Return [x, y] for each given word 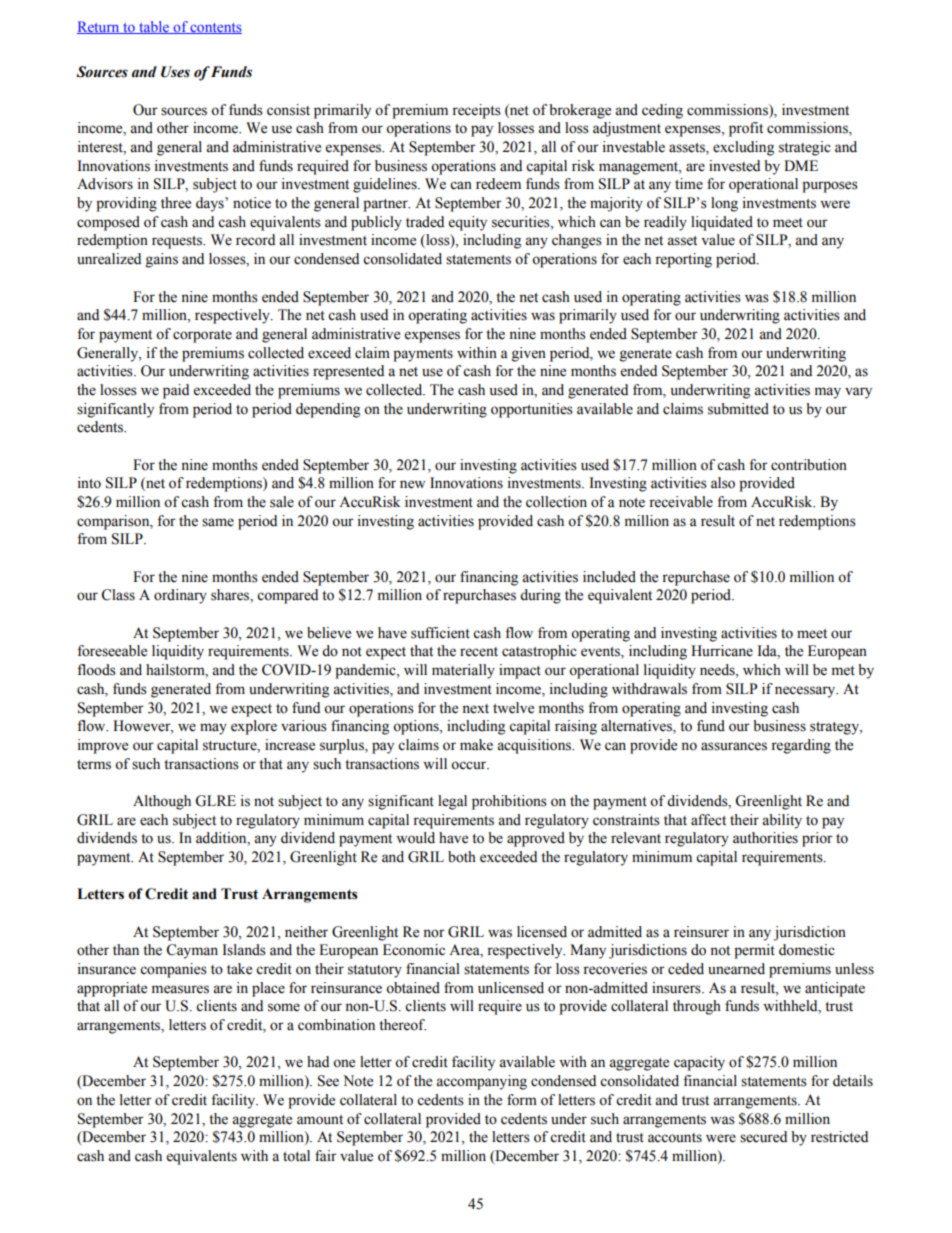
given [529, 354]
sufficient [440, 633]
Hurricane [722, 651]
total [296, 1156]
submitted [738, 409]
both [462, 857]
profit [746, 129]
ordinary [180, 596]
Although [162, 802]
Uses [175, 72]
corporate [202, 336]
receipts [476, 111]
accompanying [481, 1082]
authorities [765, 838]
